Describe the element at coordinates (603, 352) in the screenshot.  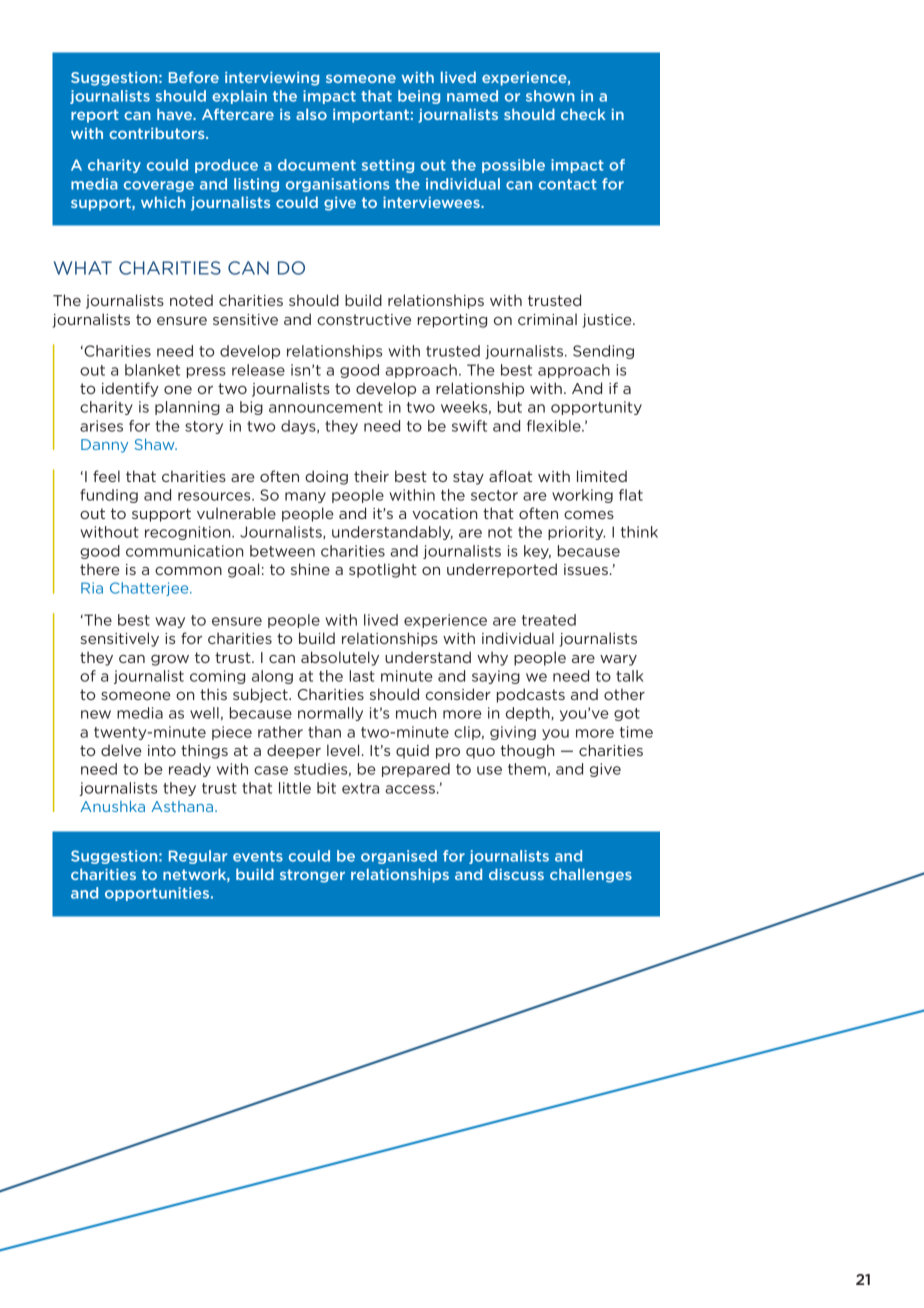
I see `Sending` at that location.
